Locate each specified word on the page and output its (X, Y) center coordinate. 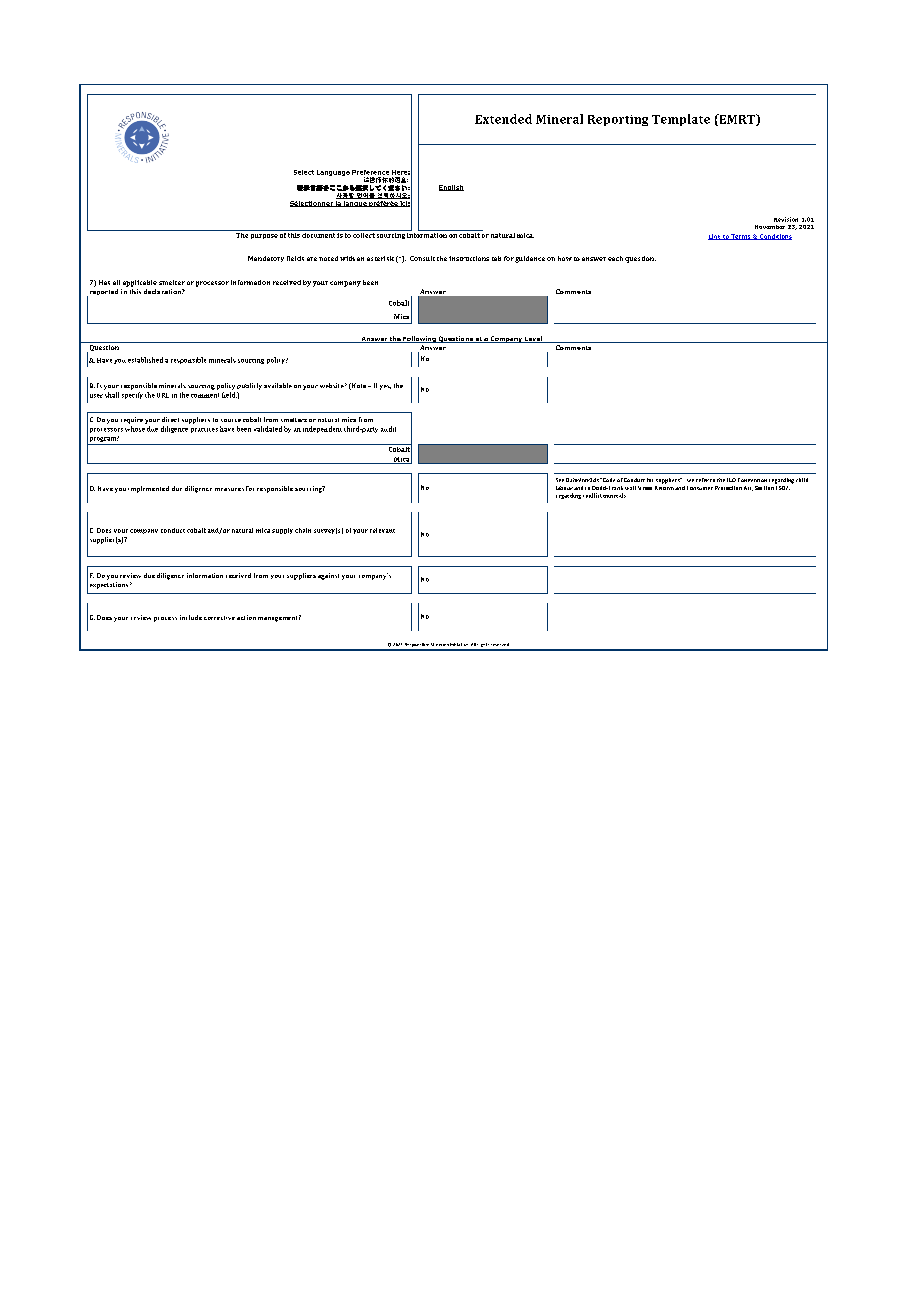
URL (163, 395)
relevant (382, 530)
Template (681, 120)
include (191, 617)
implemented (148, 489)
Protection (728, 488)
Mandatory (266, 259)
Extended (503, 119)
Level (533, 339)
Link (715, 237)
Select (304, 172)
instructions (469, 258)
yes (385, 387)
